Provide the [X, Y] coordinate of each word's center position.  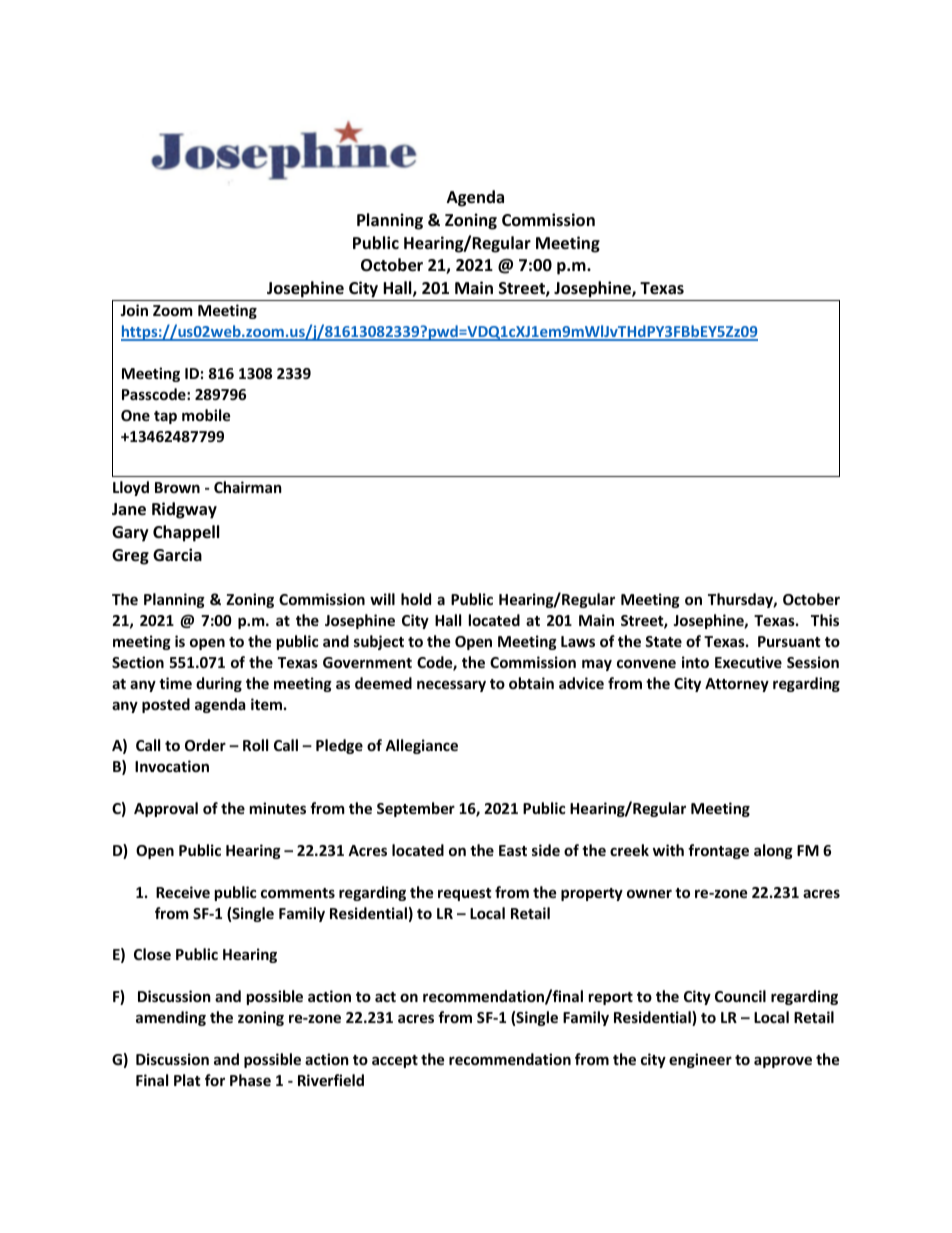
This [825, 620]
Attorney [737, 685]
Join [134, 310]
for [215, 1080]
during [219, 684]
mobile [206, 415]
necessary [451, 686]
